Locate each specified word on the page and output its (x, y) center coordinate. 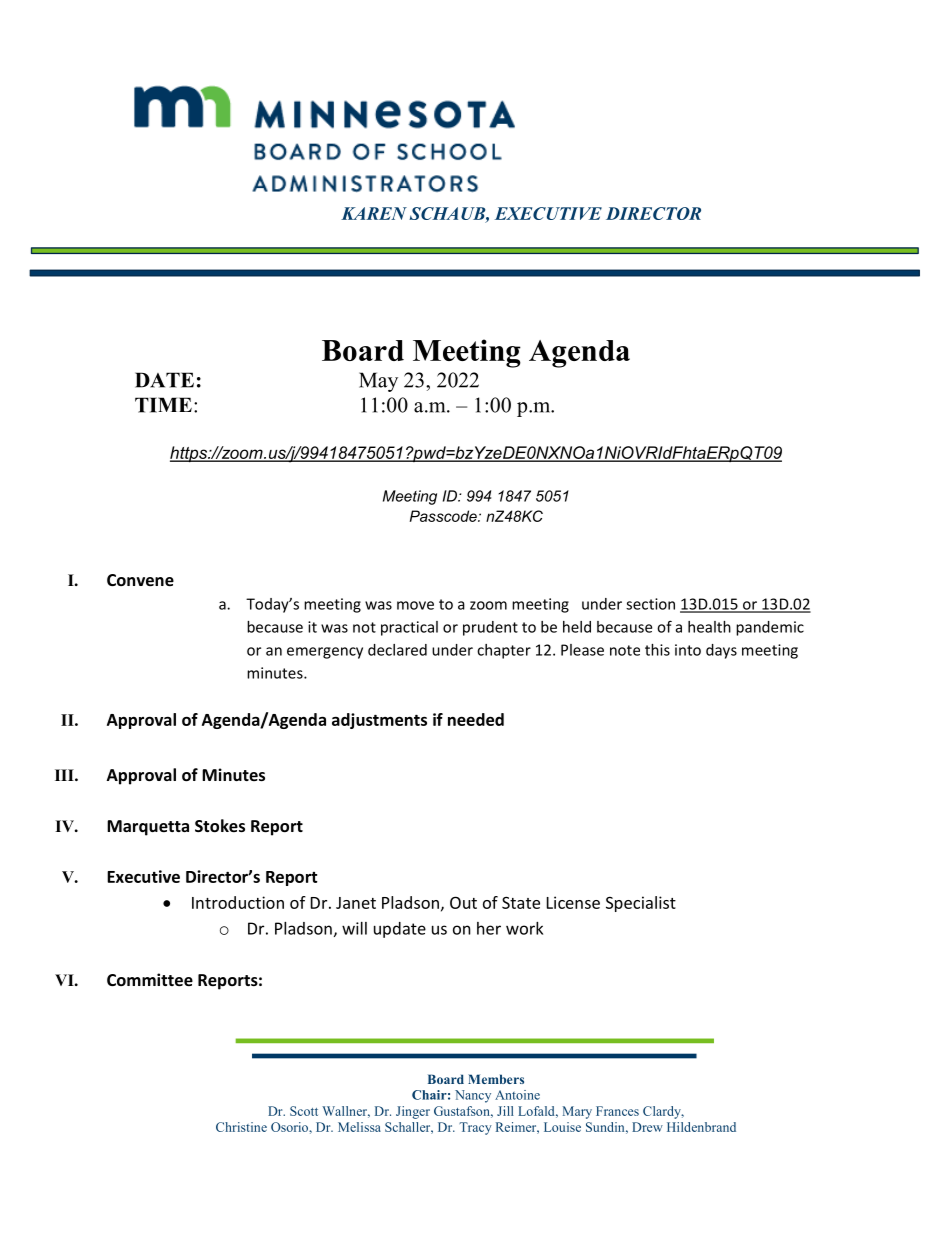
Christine (241, 1127)
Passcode (444, 516)
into (688, 650)
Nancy (473, 1096)
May (378, 382)
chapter (504, 651)
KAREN (374, 213)
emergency (325, 653)
